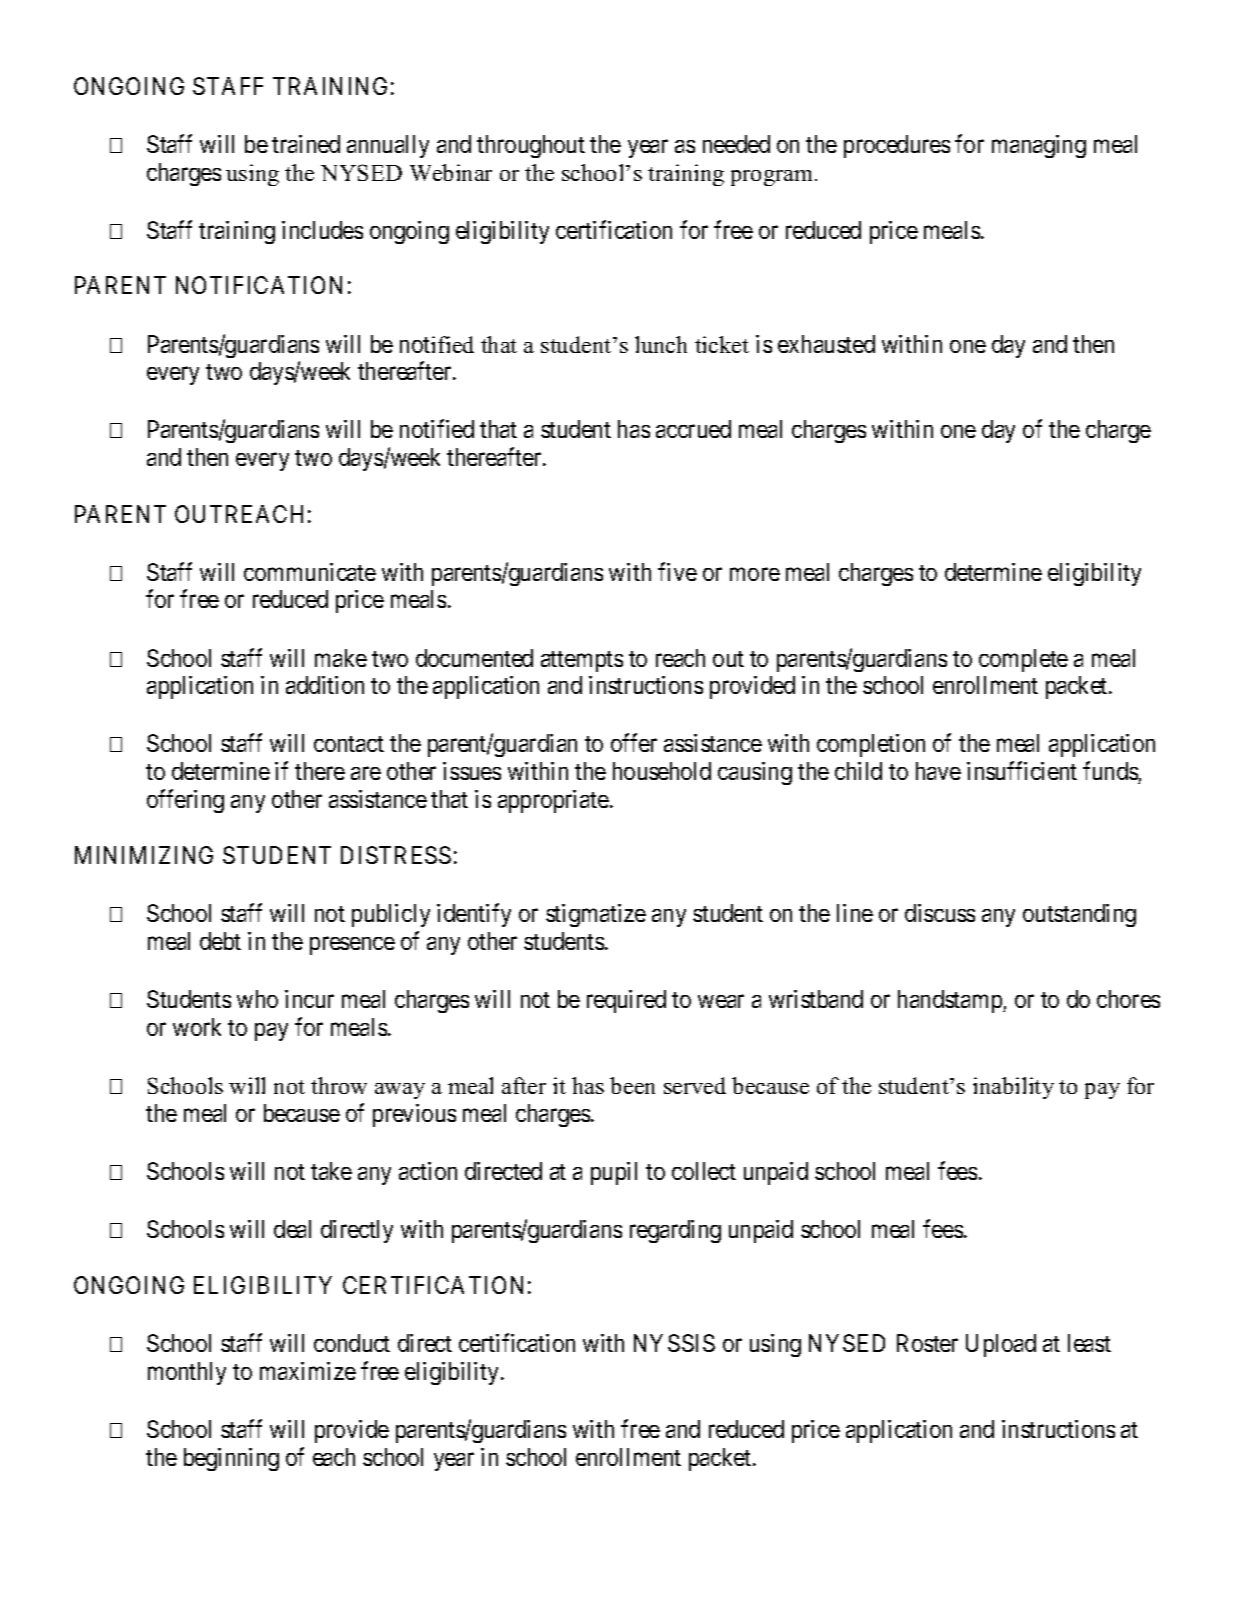 Image resolution: width=1244 pixels, height=1610 pixels. What do you see at coordinates (736, 144) in the image?
I see `needed` at bounding box center [736, 144].
